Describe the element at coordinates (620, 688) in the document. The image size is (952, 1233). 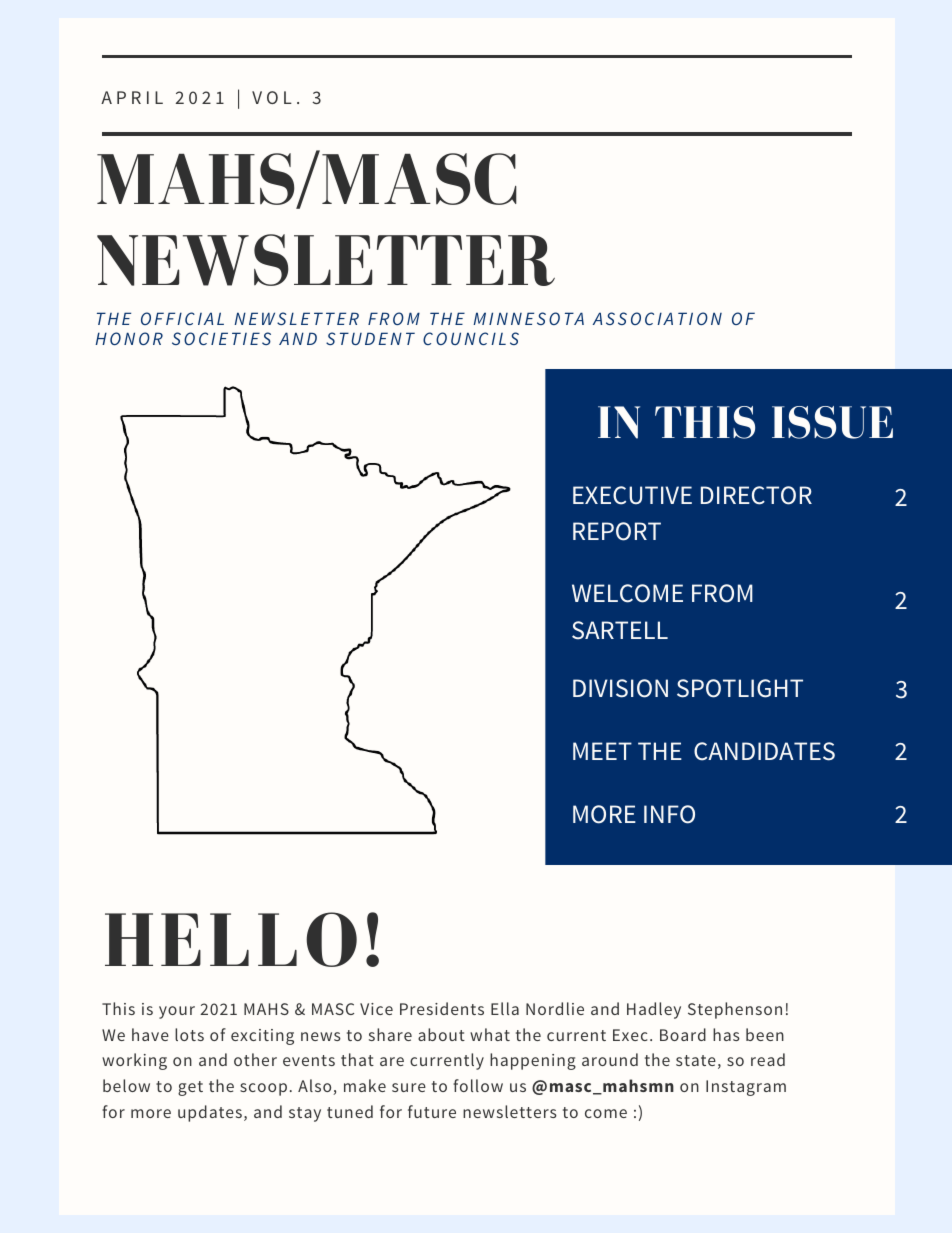
I see `DIVISION` at that location.
